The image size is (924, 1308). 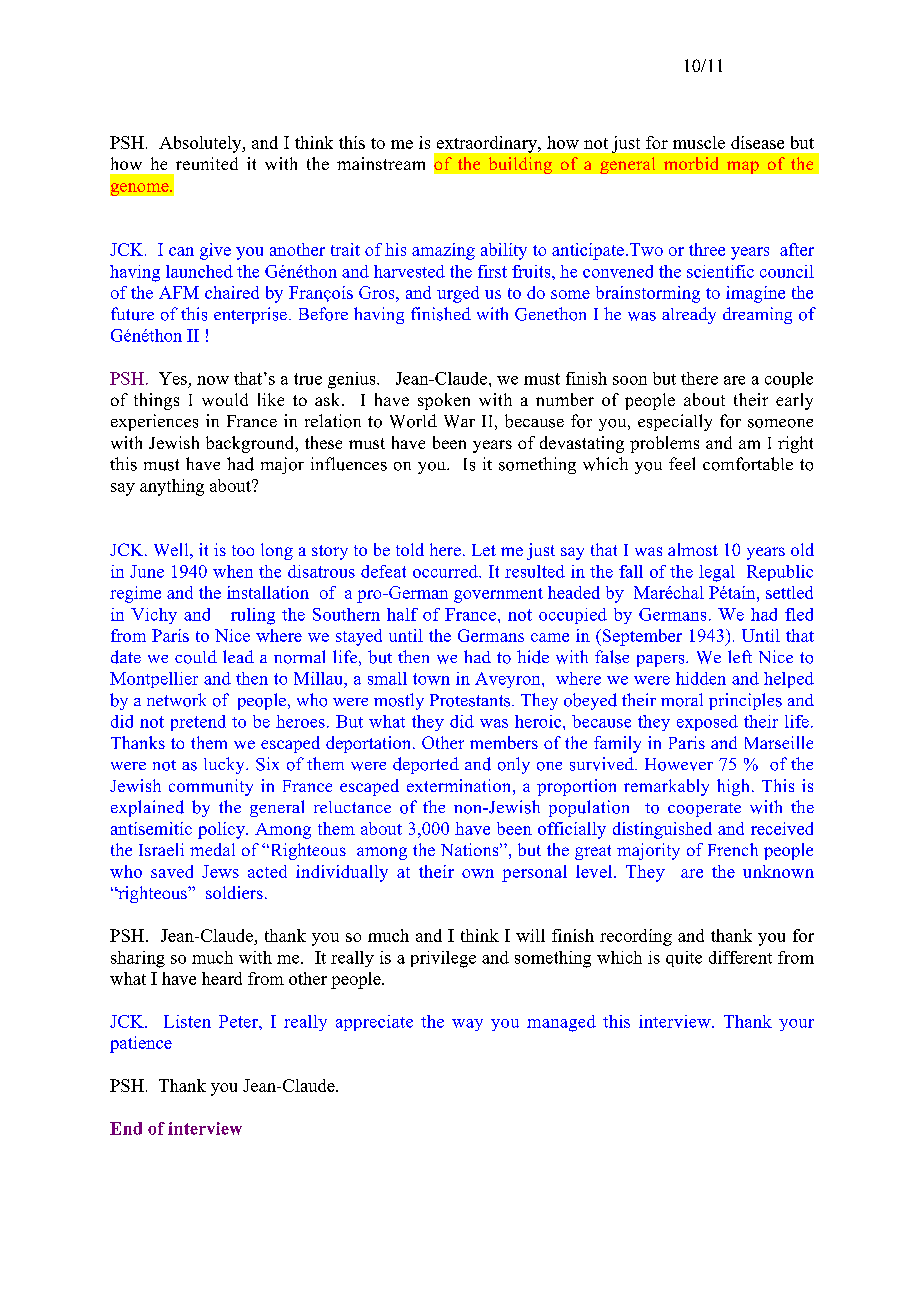 I want to click on Listen, so click(x=187, y=1021).
